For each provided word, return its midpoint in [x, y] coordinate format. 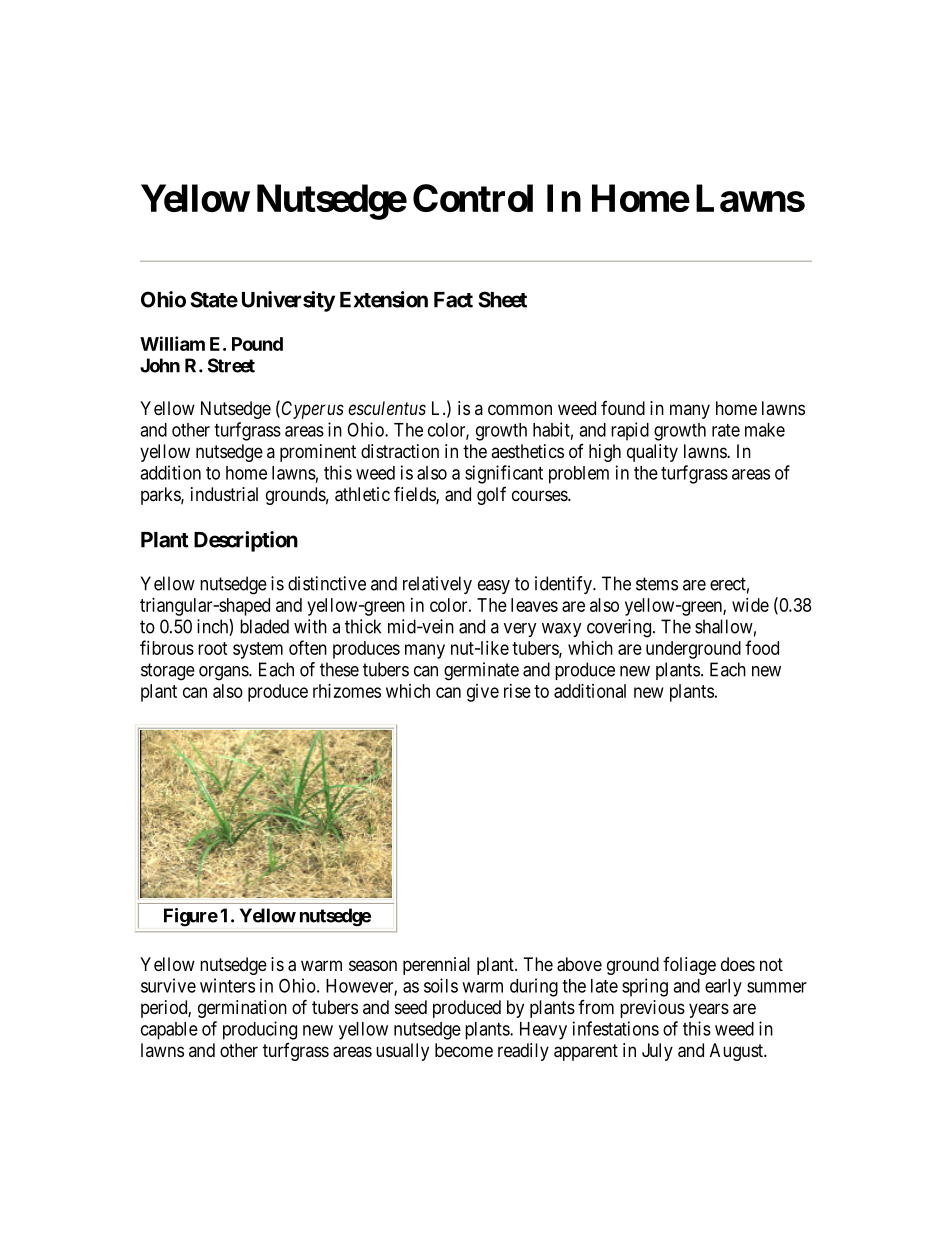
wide [750, 605]
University [288, 301]
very [520, 630]
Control [473, 198]
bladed [264, 626]
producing [260, 1030]
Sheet [503, 299]
